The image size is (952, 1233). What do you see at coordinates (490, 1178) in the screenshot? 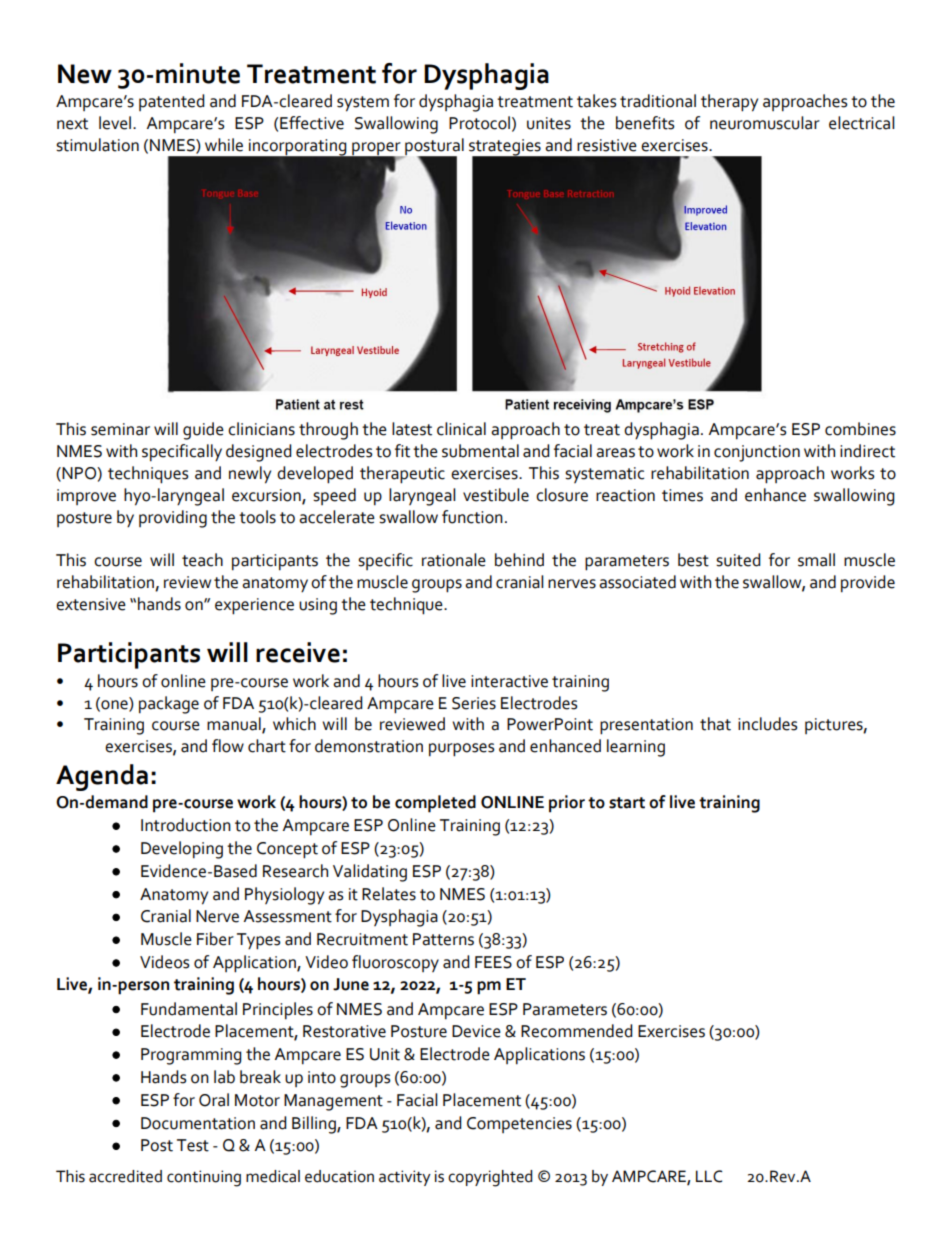
I see `copyrighted` at bounding box center [490, 1178].
